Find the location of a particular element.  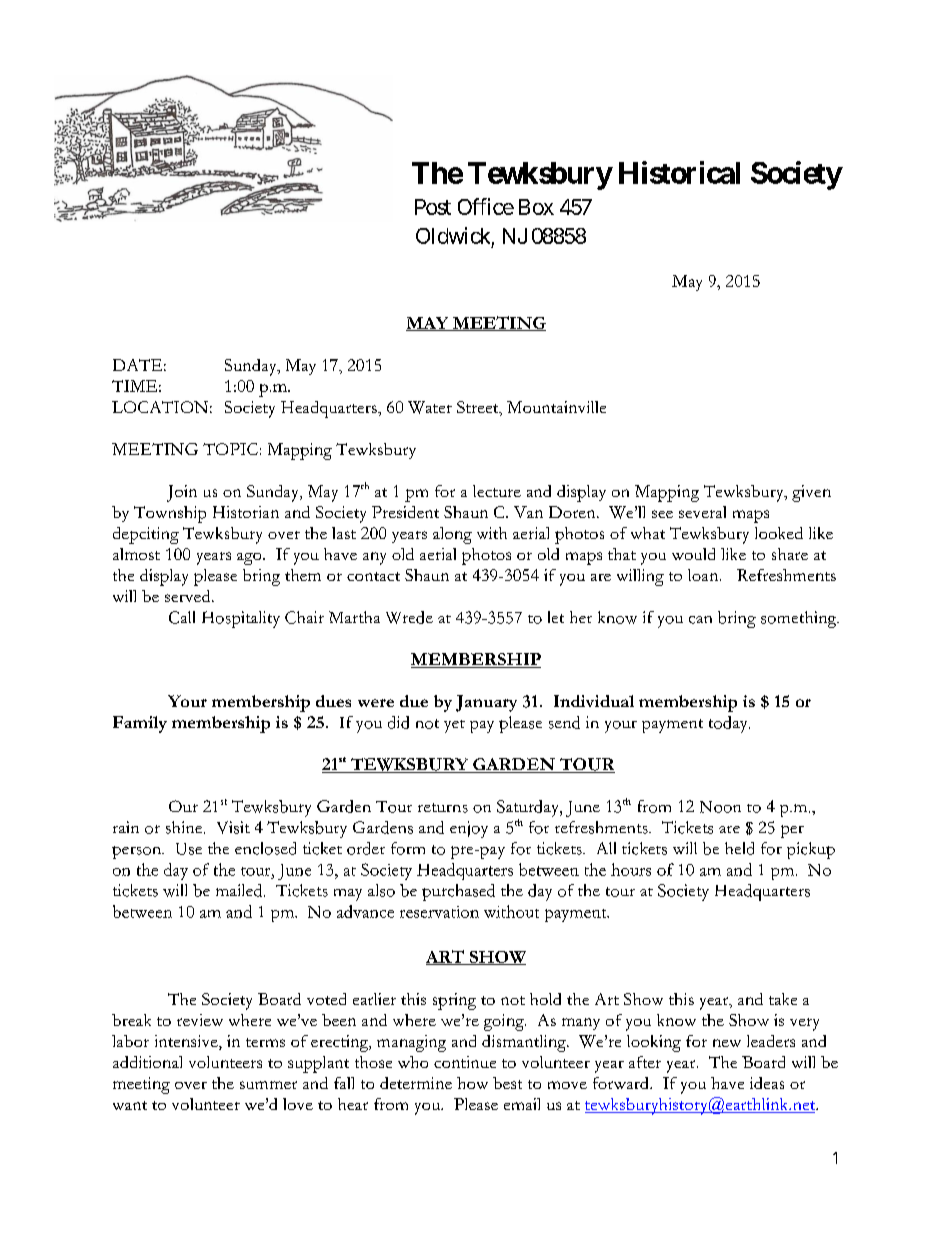

Historical is located at coordinates (679, 172).
